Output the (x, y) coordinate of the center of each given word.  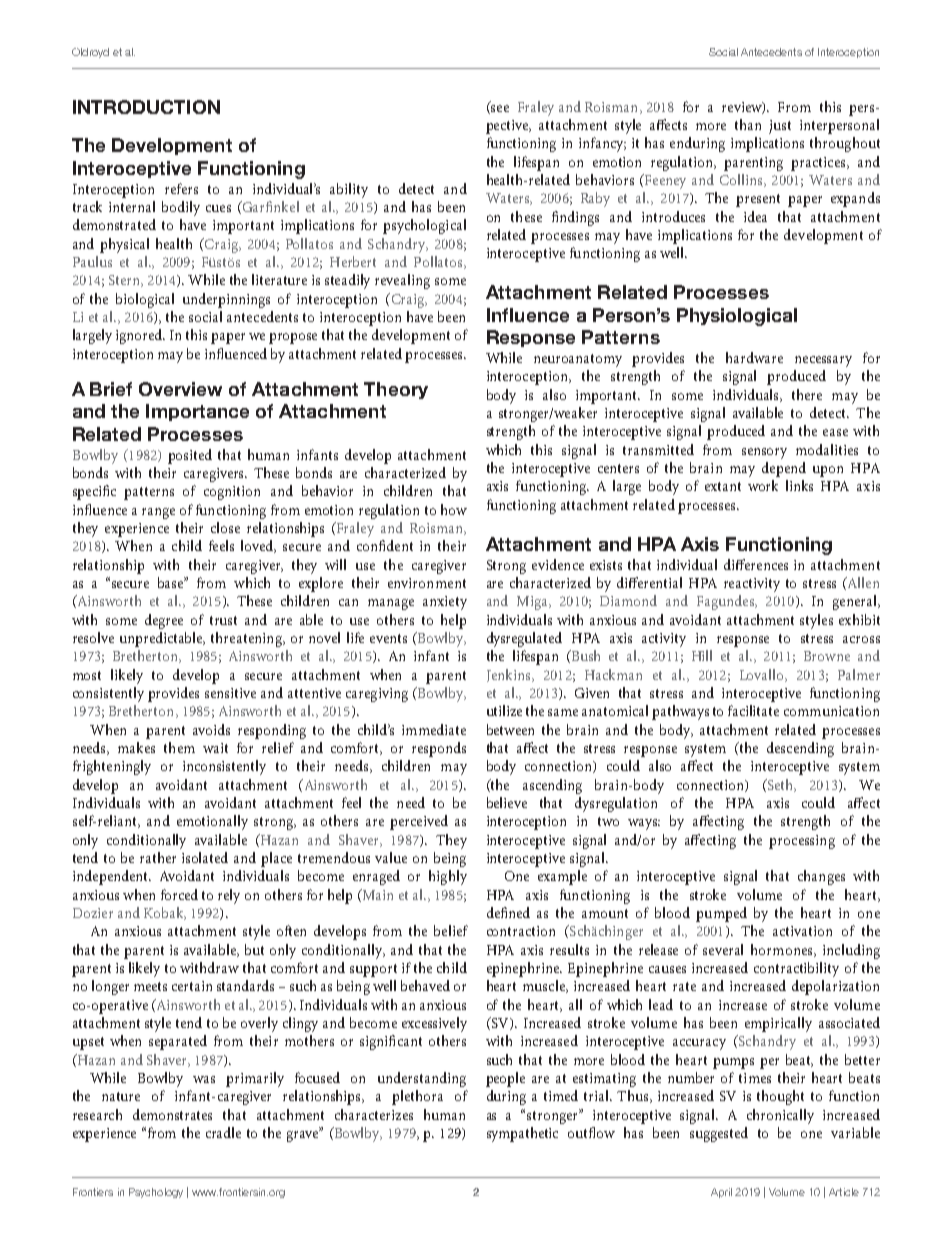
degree (164, 621)
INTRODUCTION (146, 107)
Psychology (156, 1193)
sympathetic (522, 1134)
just (780, 127)
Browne (827, 656)
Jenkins (510, 675)
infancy (602, 144)
